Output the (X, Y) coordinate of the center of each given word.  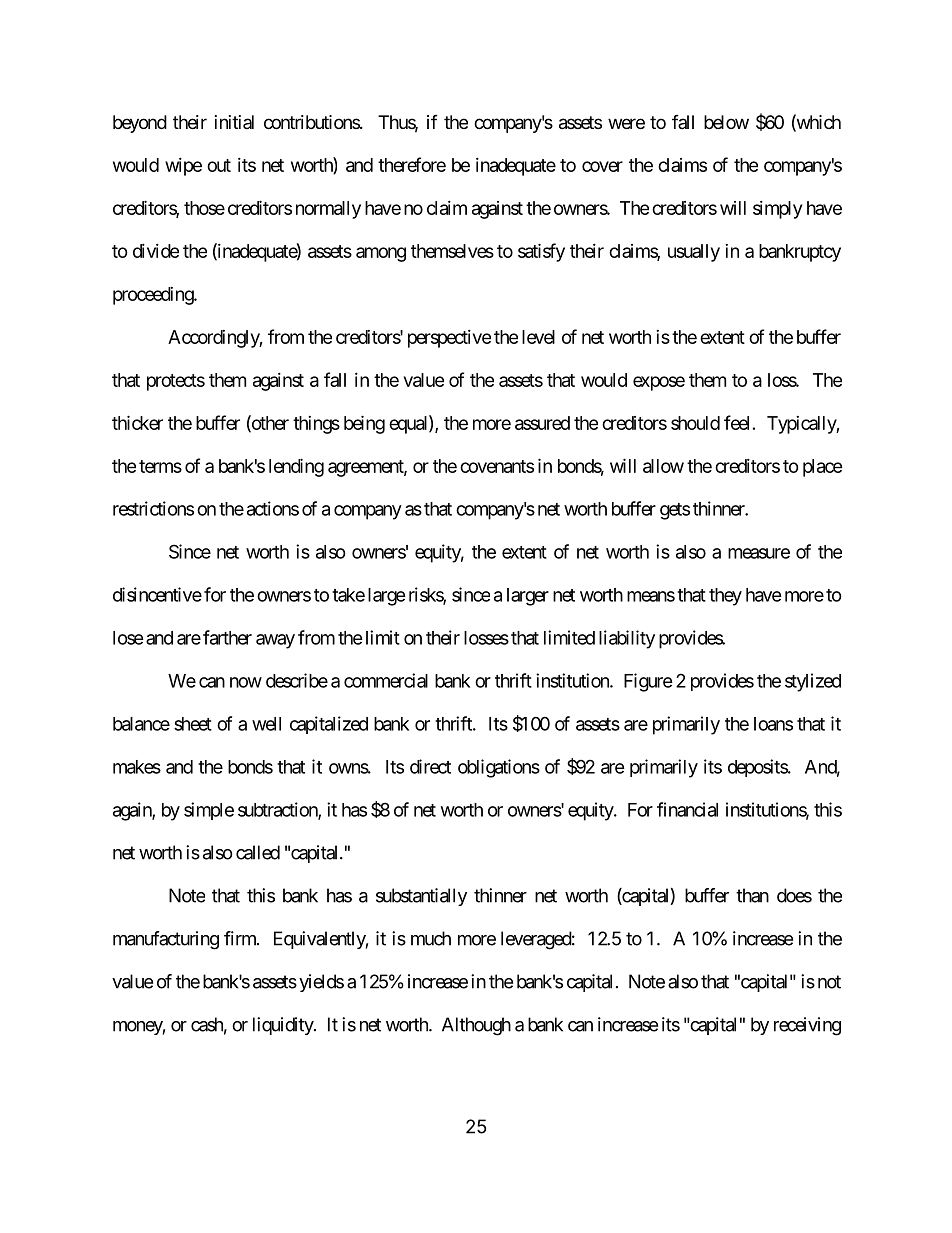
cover (602, 166)
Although (476, 1026)
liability (627, 639)
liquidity (284, 1026)
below (726, 122)
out (219, 165)
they (725, 597)
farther (227, 637)
